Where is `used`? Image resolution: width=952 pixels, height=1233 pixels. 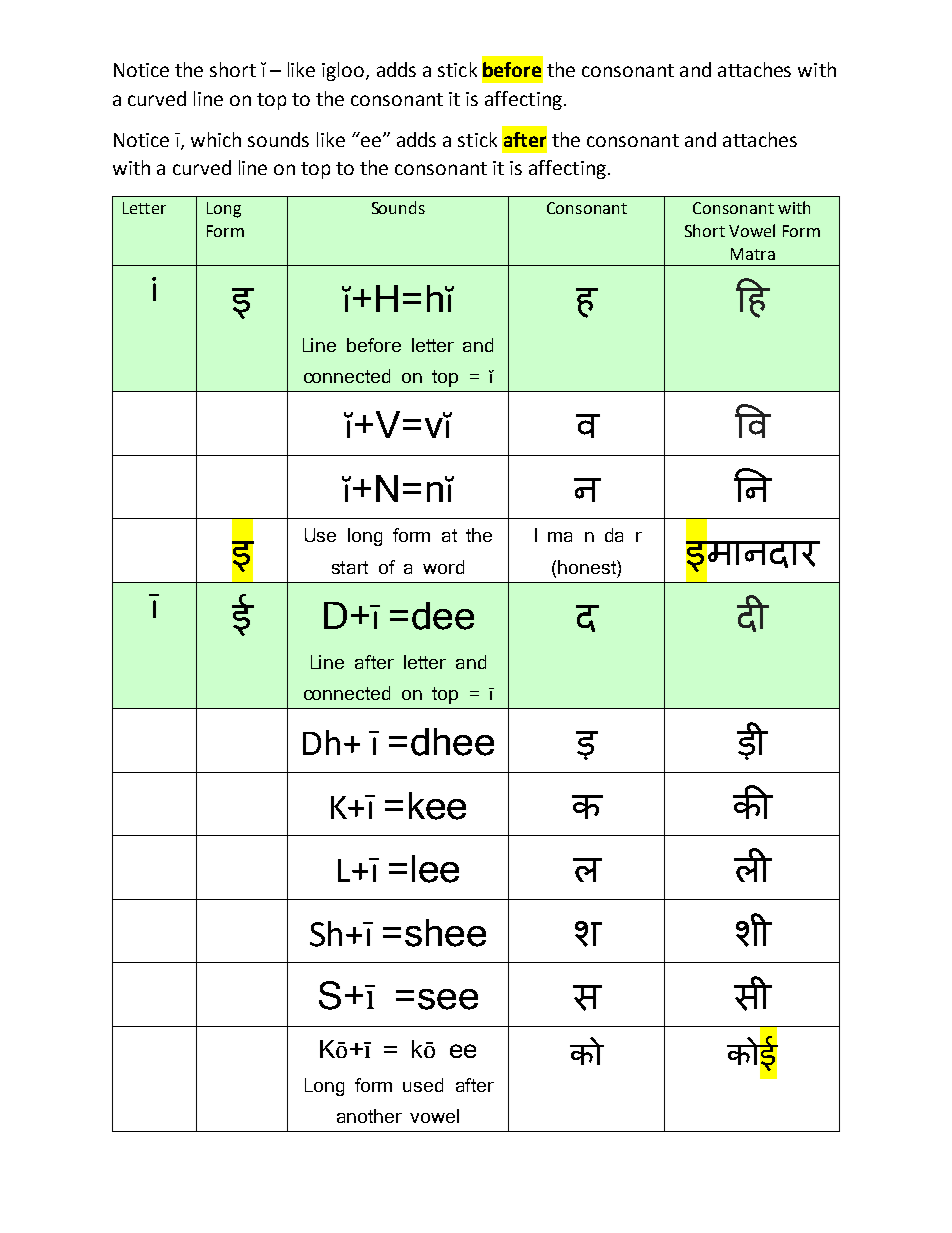
used is located at coordinates (423, 1085).
